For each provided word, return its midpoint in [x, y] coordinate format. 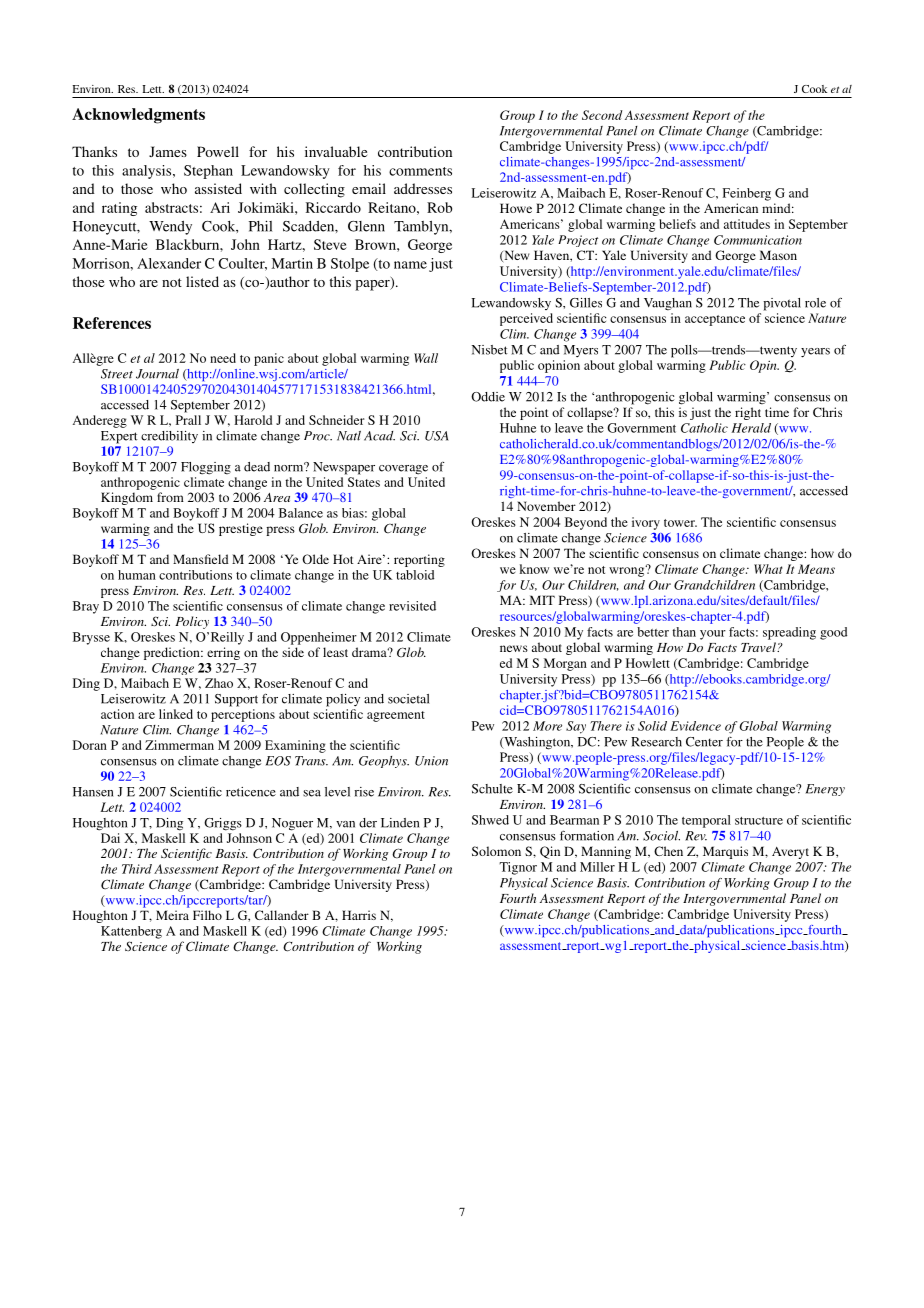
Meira [172, 915]
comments [420, 171]
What [768, 569]
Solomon [496, 851]
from [170, 497]
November [546, 506]
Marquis [725, 852]
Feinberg [747, 194]
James [168, 151]
